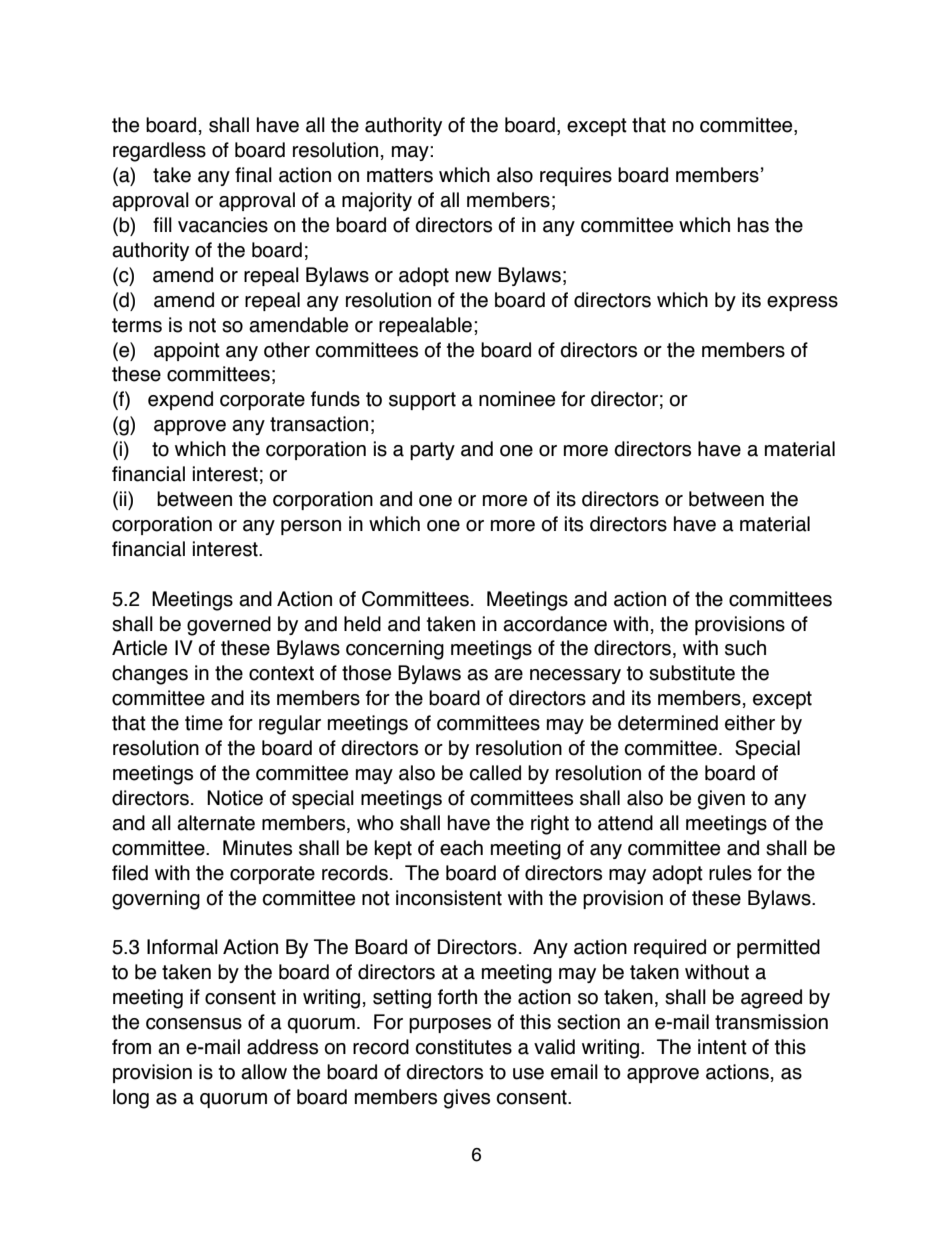 The height and width of the page is (1233, 952). What do you see at coordinates (180, 400) in the page?
I see `expend` at bounding box center [180, 400].
